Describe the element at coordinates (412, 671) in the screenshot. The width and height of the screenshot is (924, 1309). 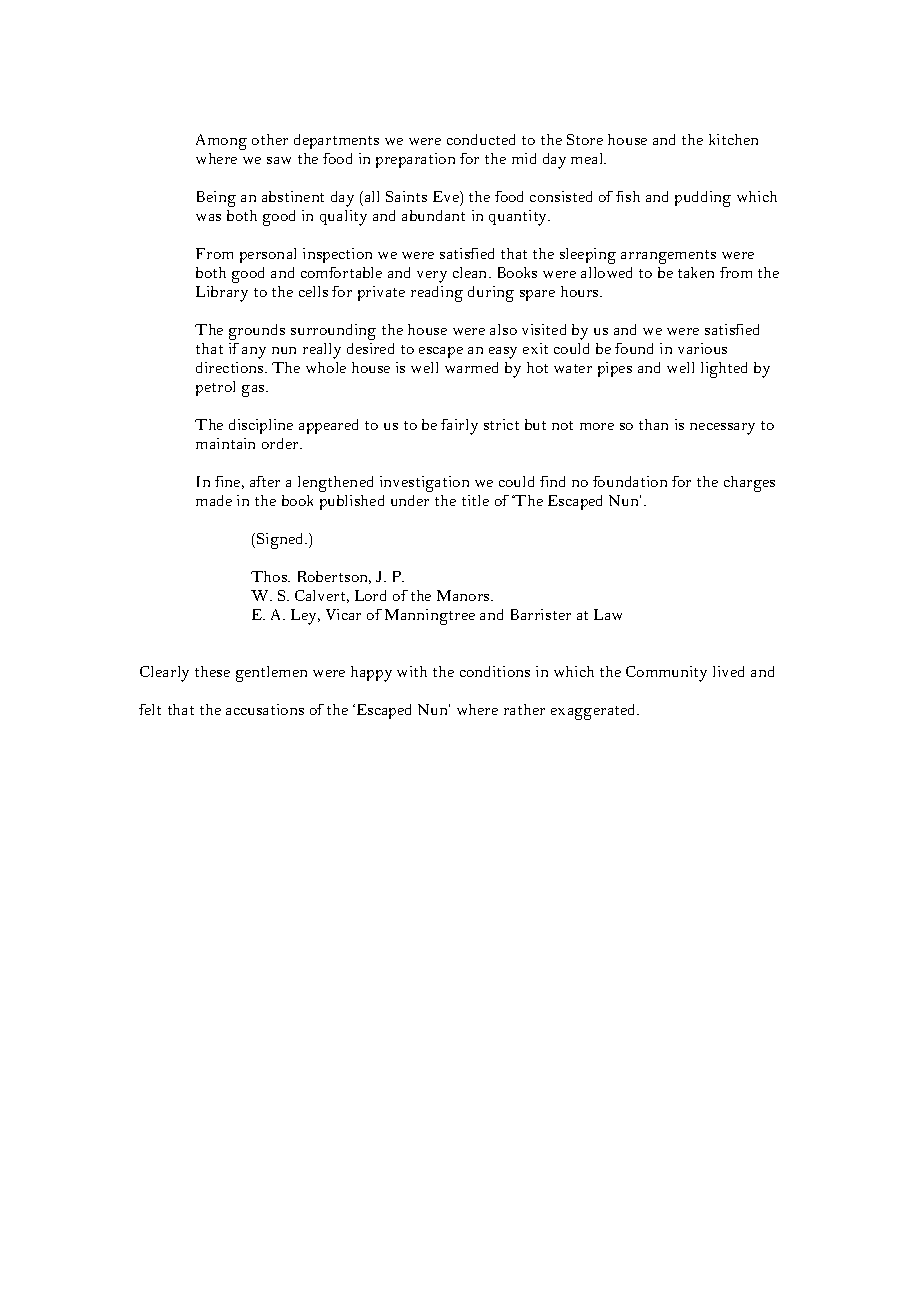
I see `with` at that location.
